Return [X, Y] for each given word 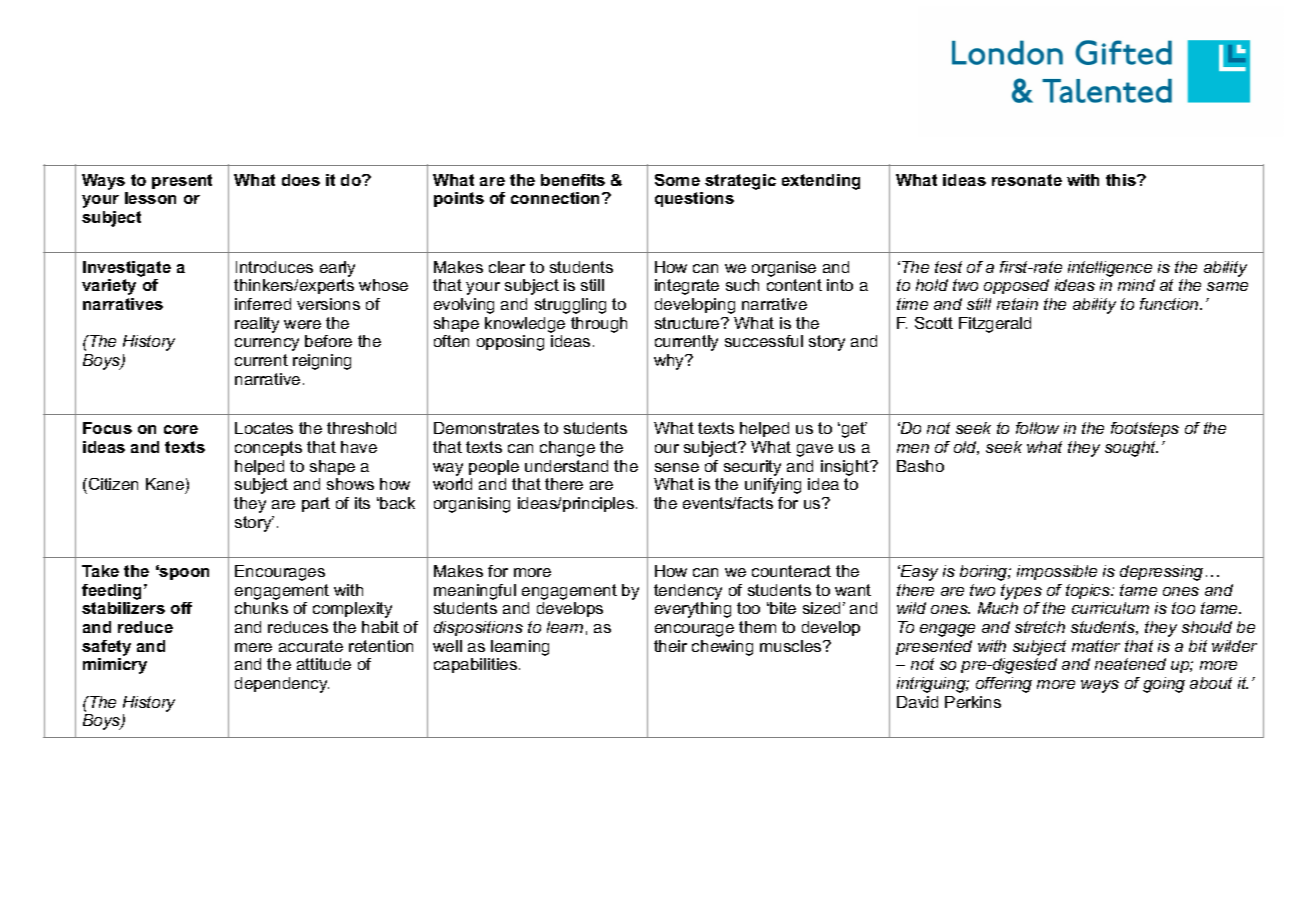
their [670, 646]
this [1122, 180]
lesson [150, 198]
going [1164, 685]
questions [694, 199]
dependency [282, 685]
